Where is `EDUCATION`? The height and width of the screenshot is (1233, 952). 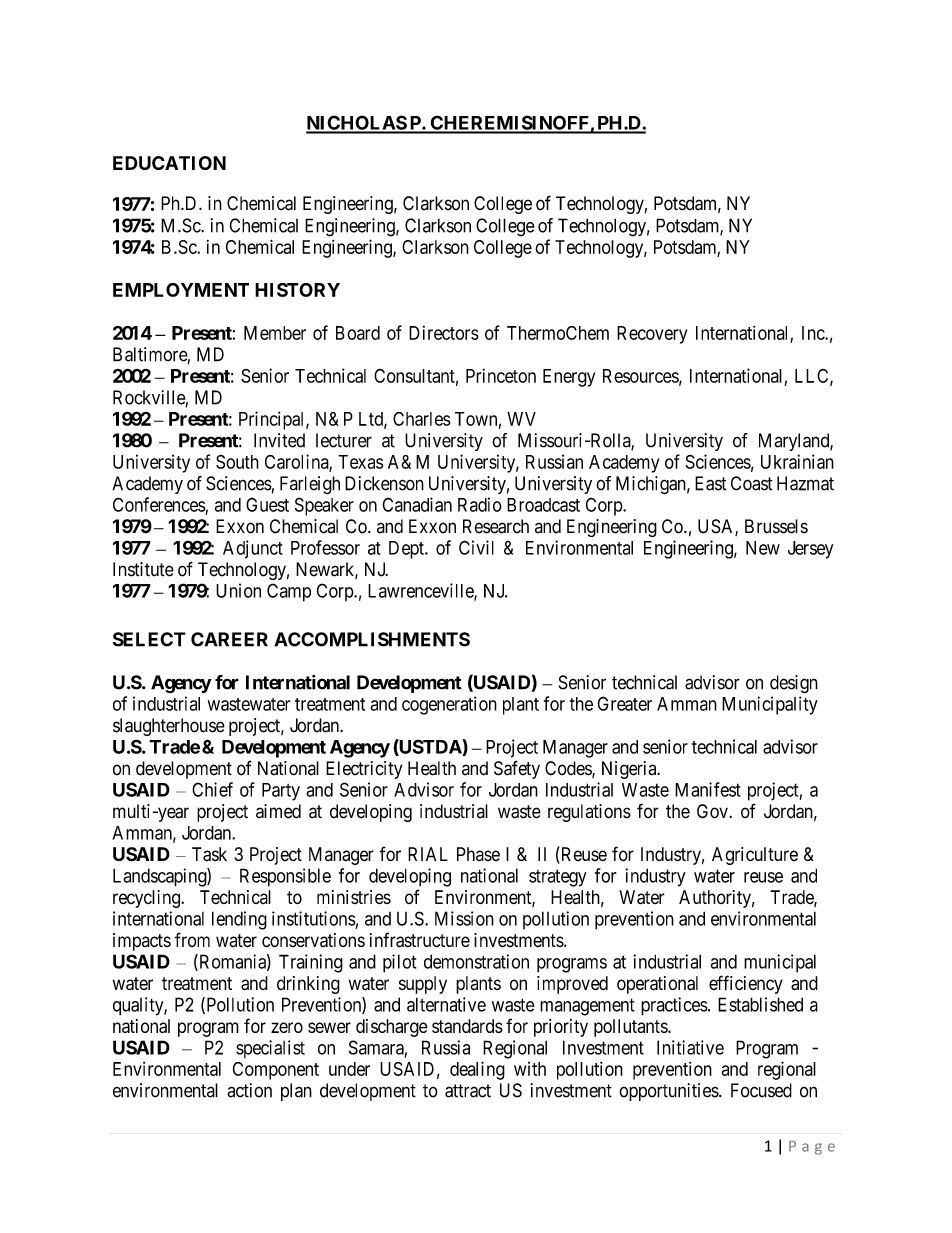 EDUCATION is located at coordinates (169, 163).
